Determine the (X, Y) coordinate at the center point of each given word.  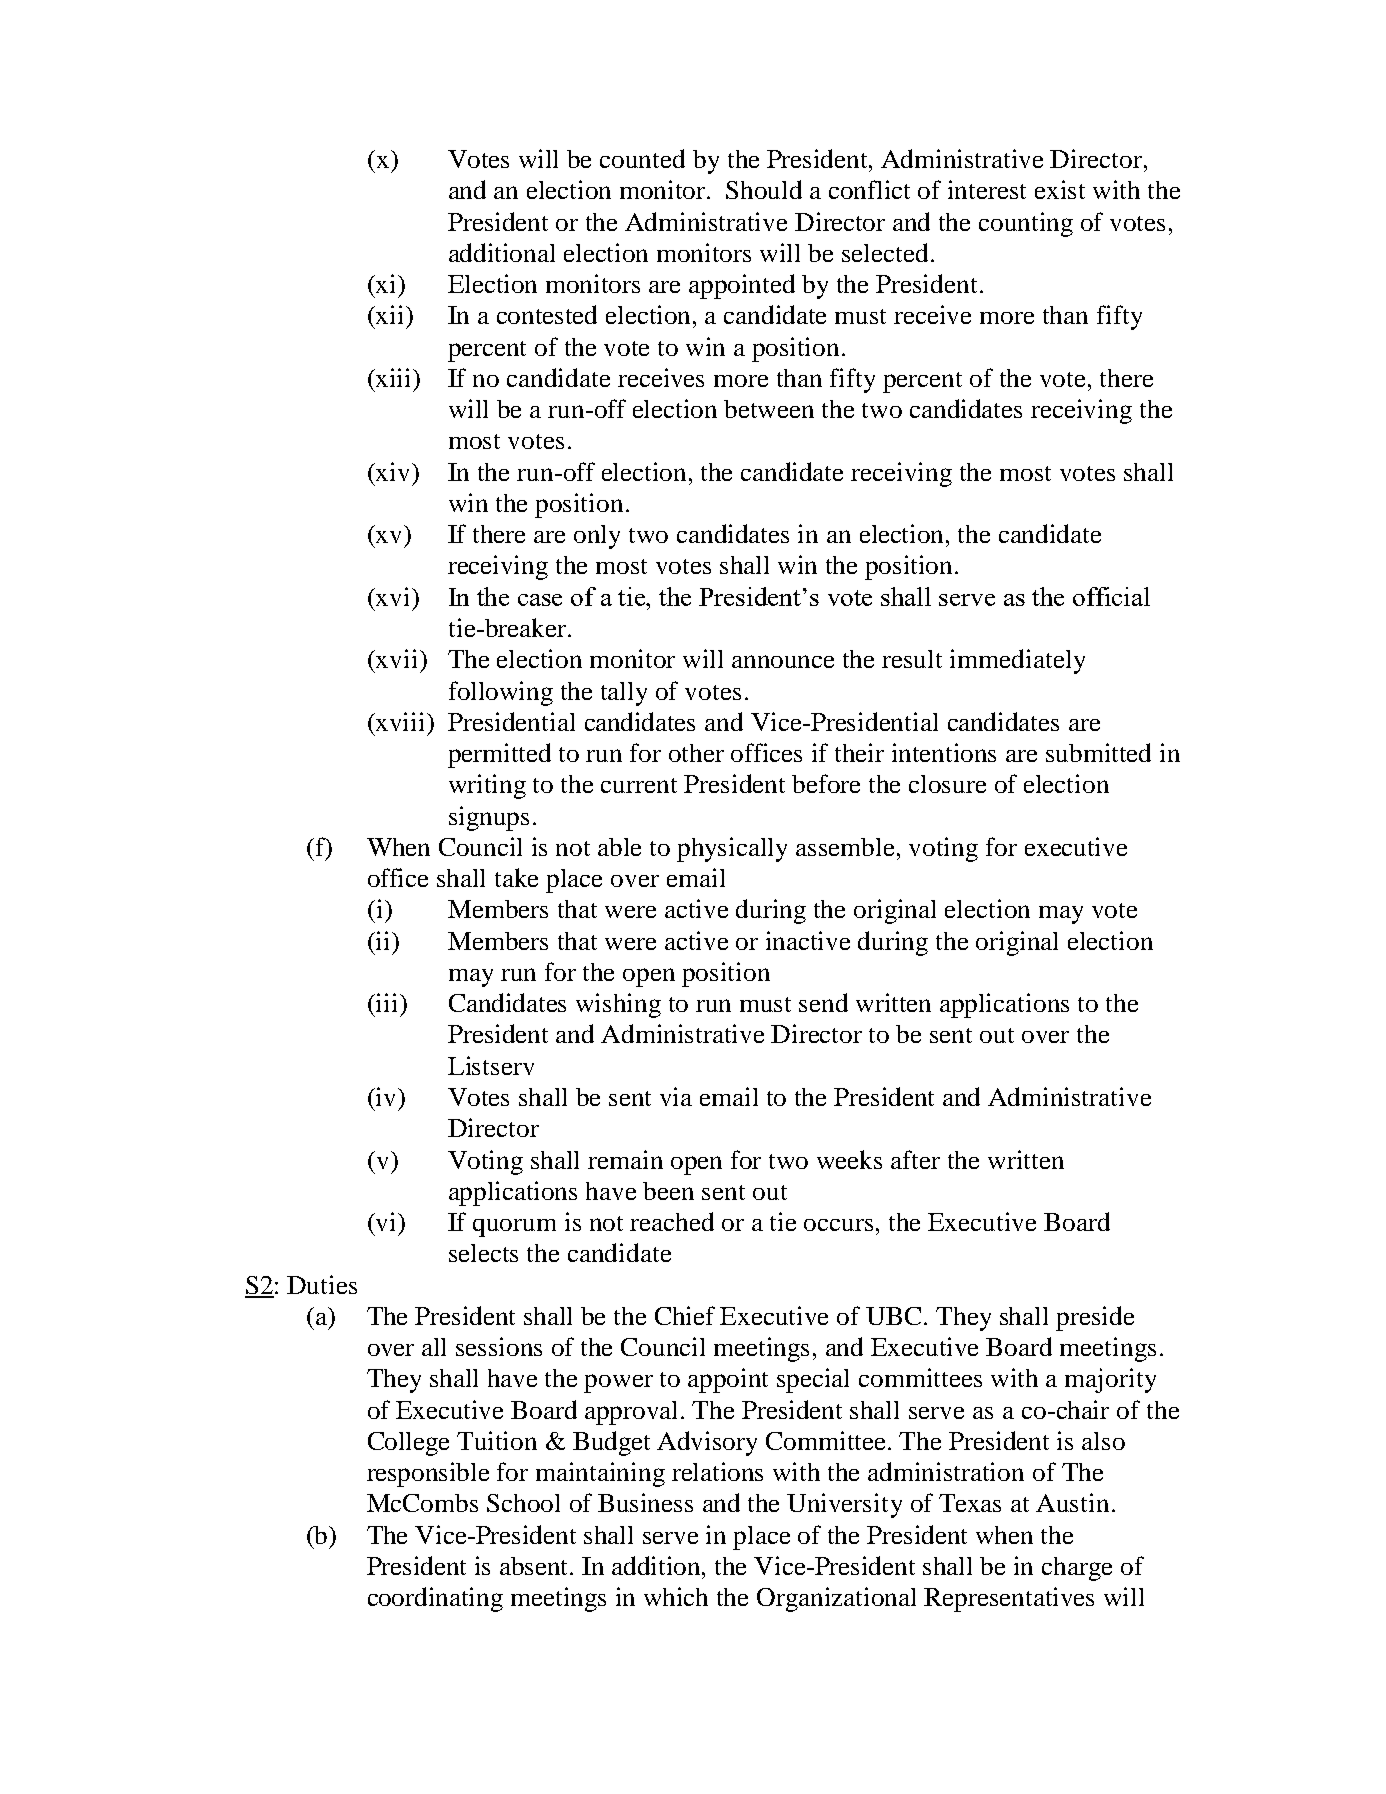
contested (547, 314)
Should (764, 189)
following (501, 693)
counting (1026, 224)
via (676, 1096)
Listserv (491, 1065)
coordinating (435, 1599)
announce (783, 661)
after (915, 1159)
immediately (1017, 661)
